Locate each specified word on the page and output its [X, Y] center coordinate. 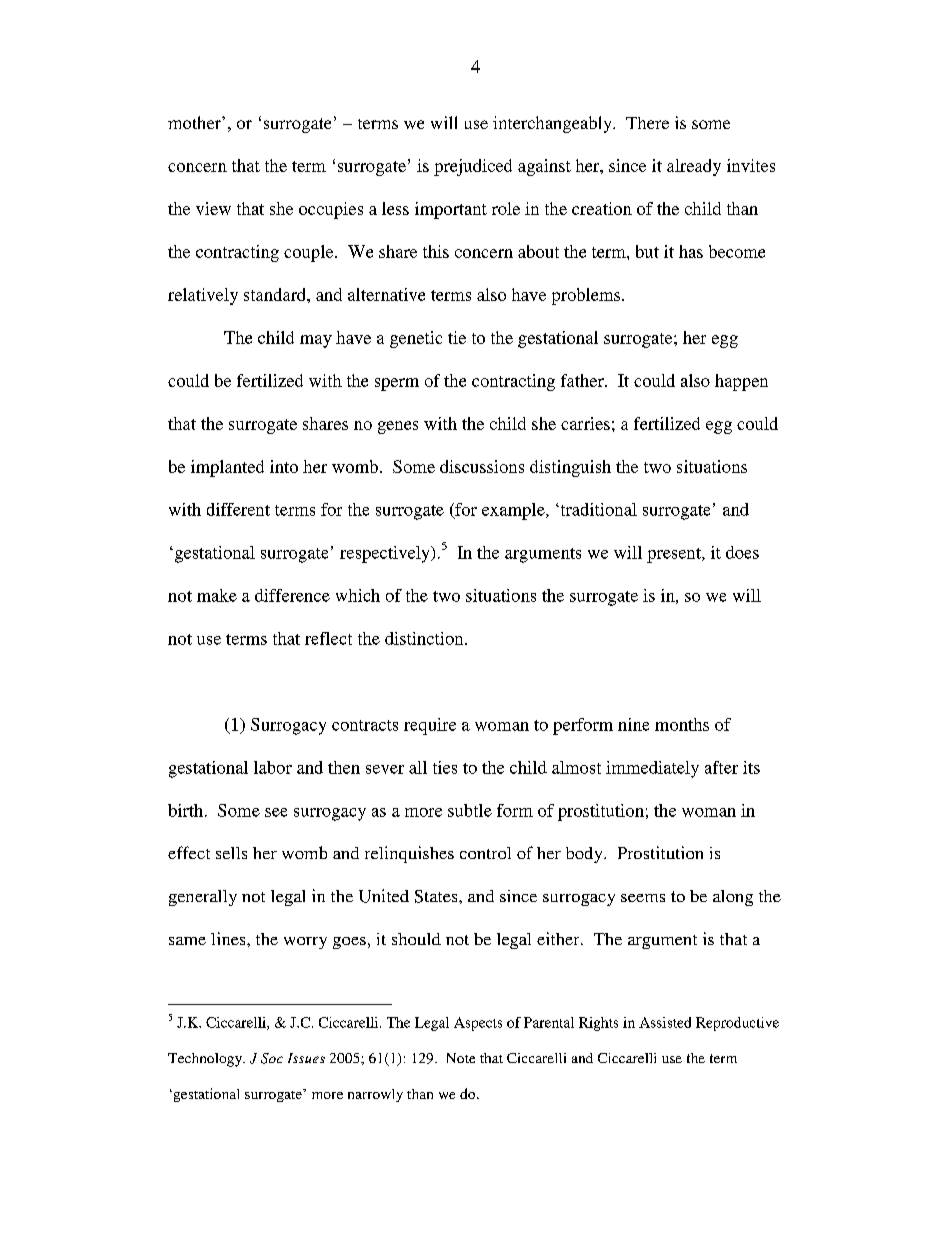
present [675, 555]
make [217, 595]
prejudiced [473, 167]
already [694, 167]
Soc [272, 1058]
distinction [425, 638]
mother [195, 122]
